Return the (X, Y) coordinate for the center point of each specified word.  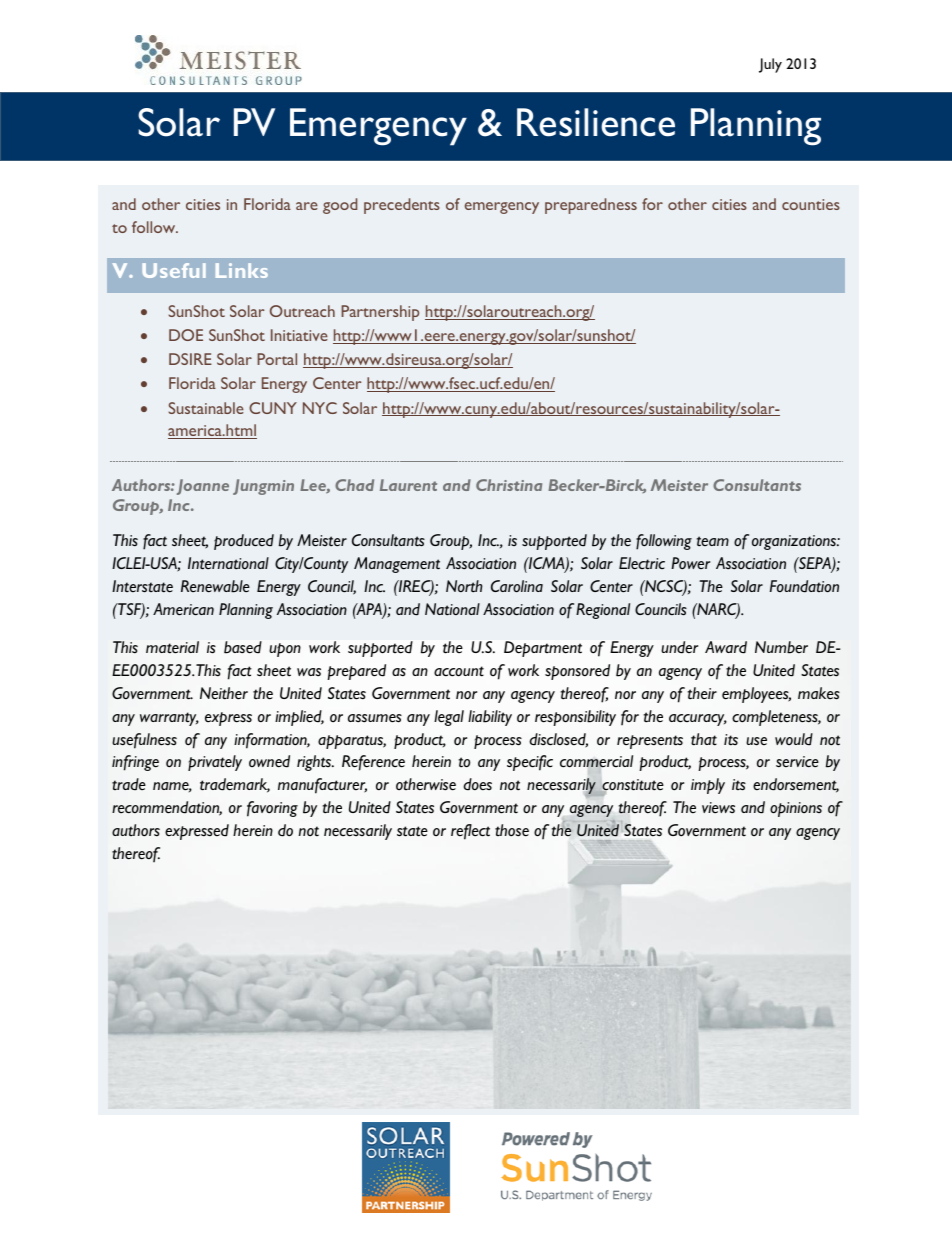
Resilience (596, 122)
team (713, 541)
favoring (272, 809)
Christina (509, 485)
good (340, 206)
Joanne (203, 487)
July (770, 65)
